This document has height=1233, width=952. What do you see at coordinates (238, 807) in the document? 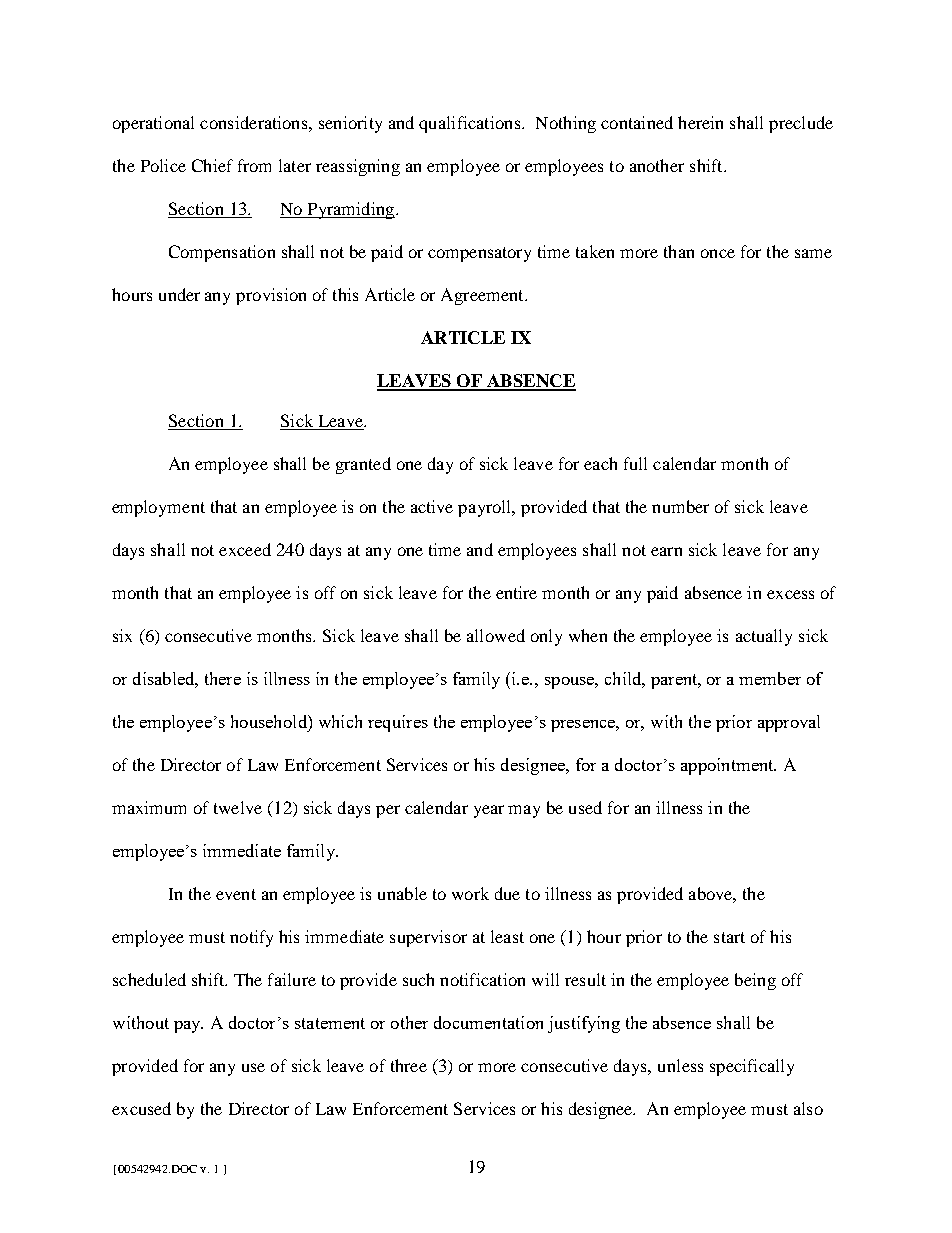
I see `twelve` at bounding box center [238, 807].
